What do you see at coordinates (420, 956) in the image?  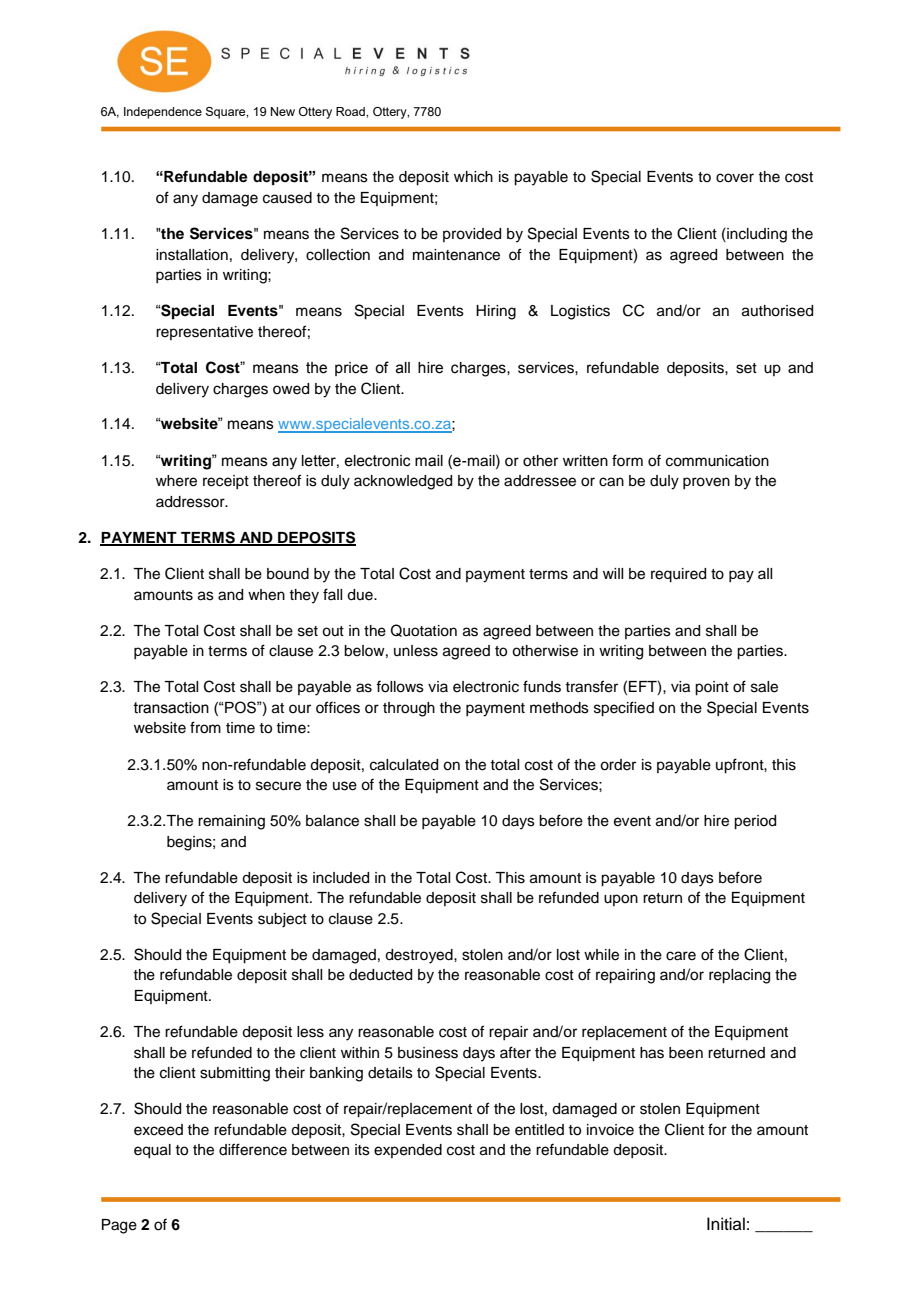 I see `destroyed` at bounding box center [420, 956].
